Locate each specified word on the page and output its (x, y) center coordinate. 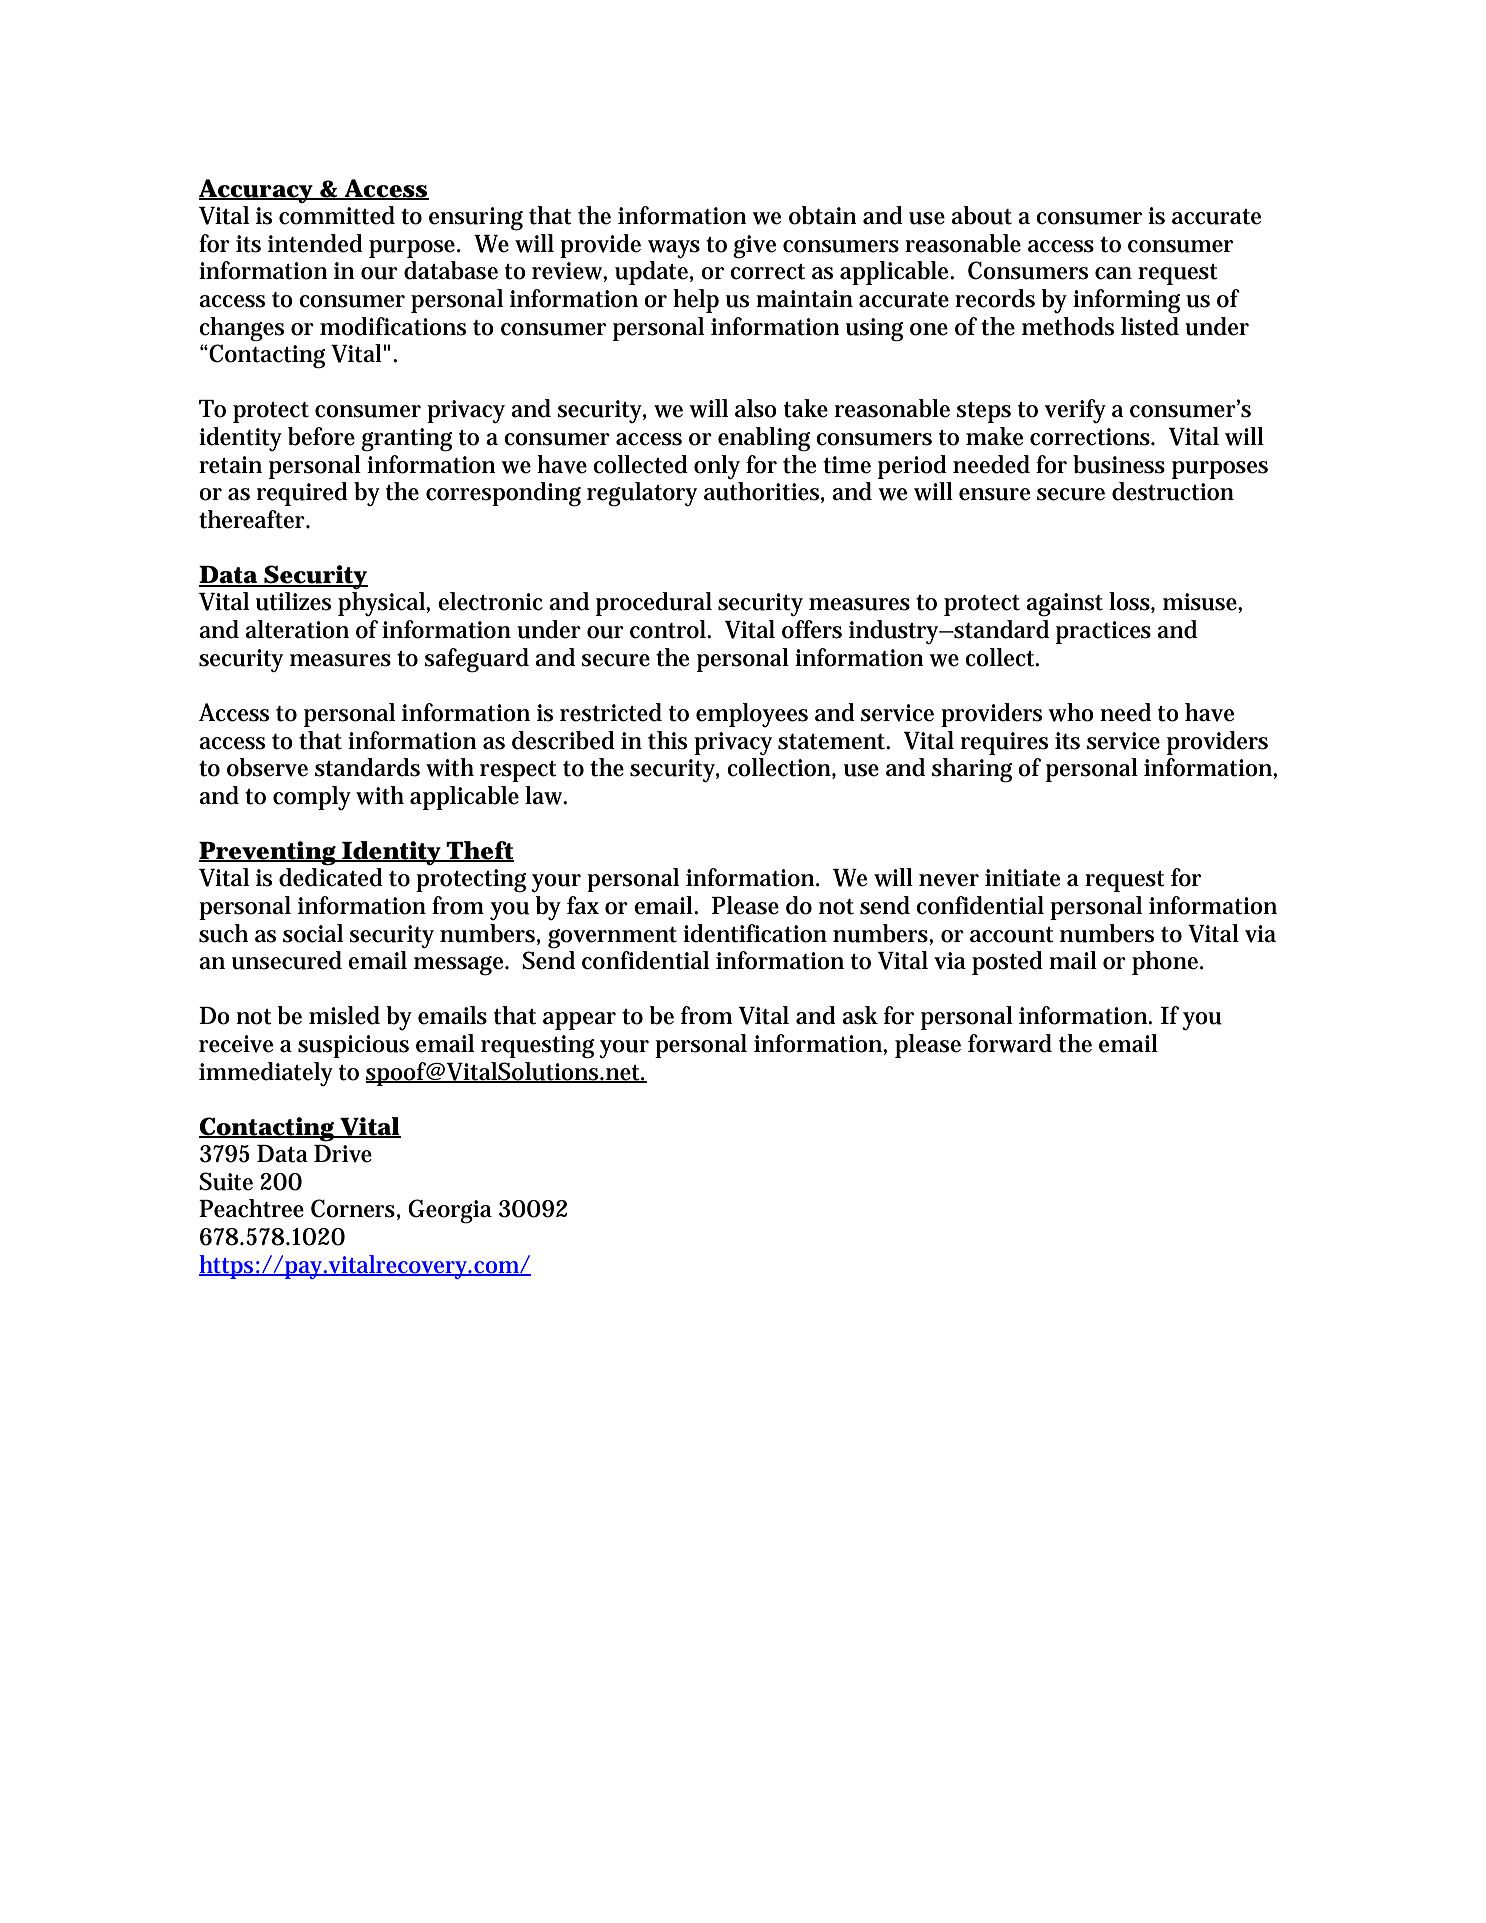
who (1071, 712)
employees (752, 715)
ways (674, 249)
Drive (343, 1154)
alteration (297, 629)
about (981, 215)
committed (337, 215)
